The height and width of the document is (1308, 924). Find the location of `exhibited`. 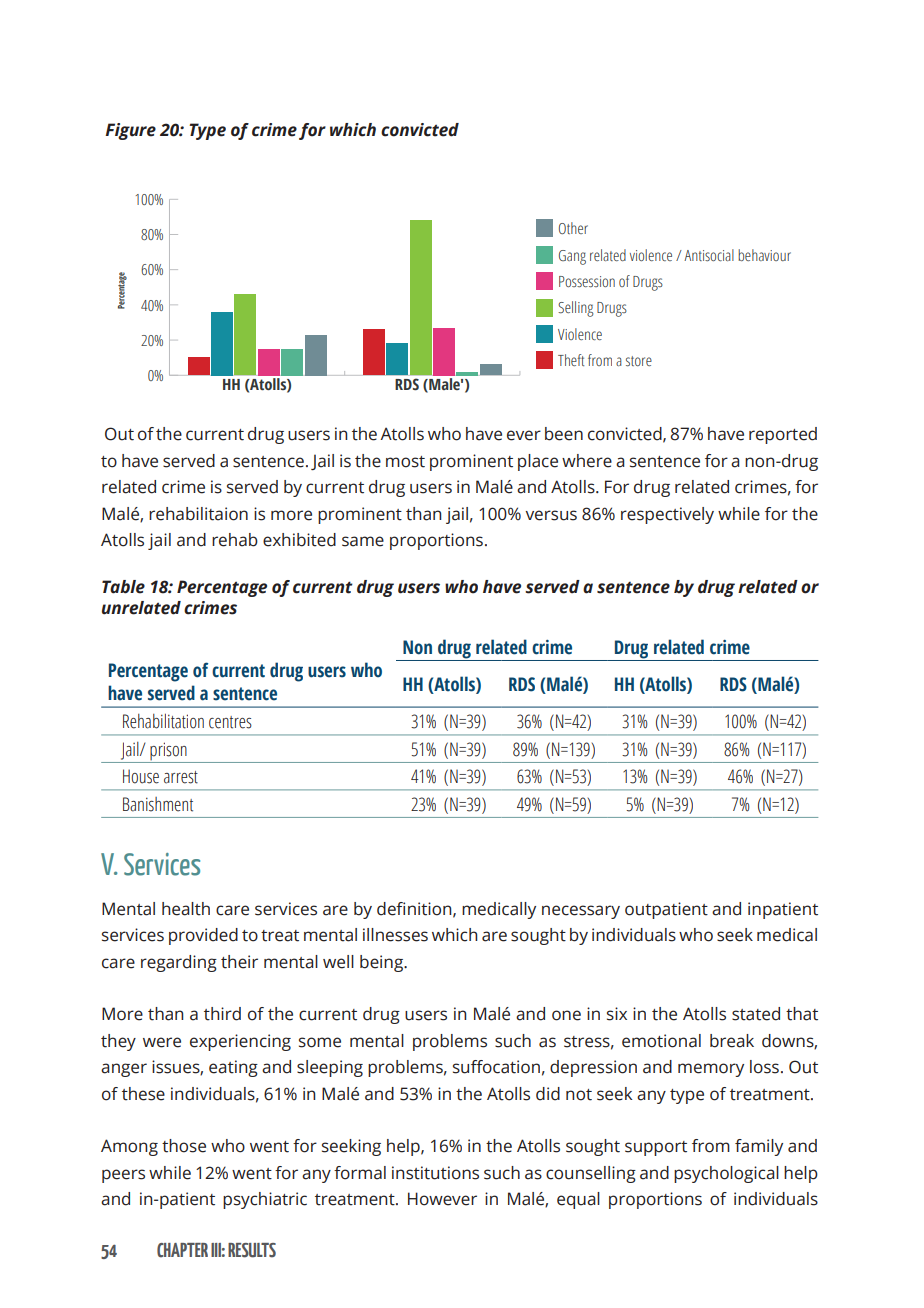

exhibited is located at coordinates (299, 540).
